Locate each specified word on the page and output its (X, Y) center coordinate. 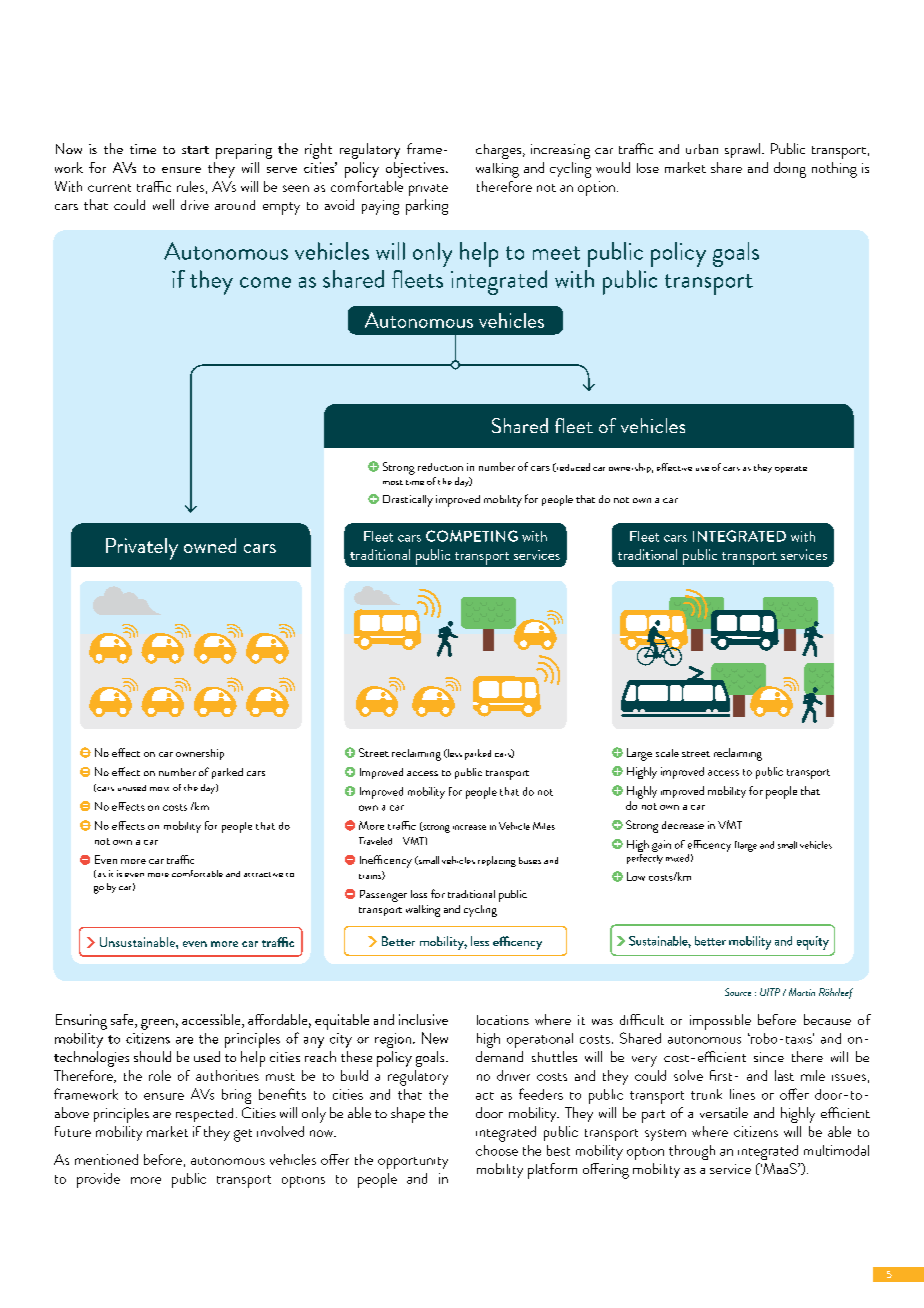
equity (813, 943)
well (163, 204)
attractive (263, 874)
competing (472, 536)
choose (497, 1150)
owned (210, 545)
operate (791, 469)
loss (419, 894)
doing (790, 170)
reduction (440, 467)
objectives (416, 170)
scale (667, 753)
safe (123, 1021)
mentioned (106, 1159)
